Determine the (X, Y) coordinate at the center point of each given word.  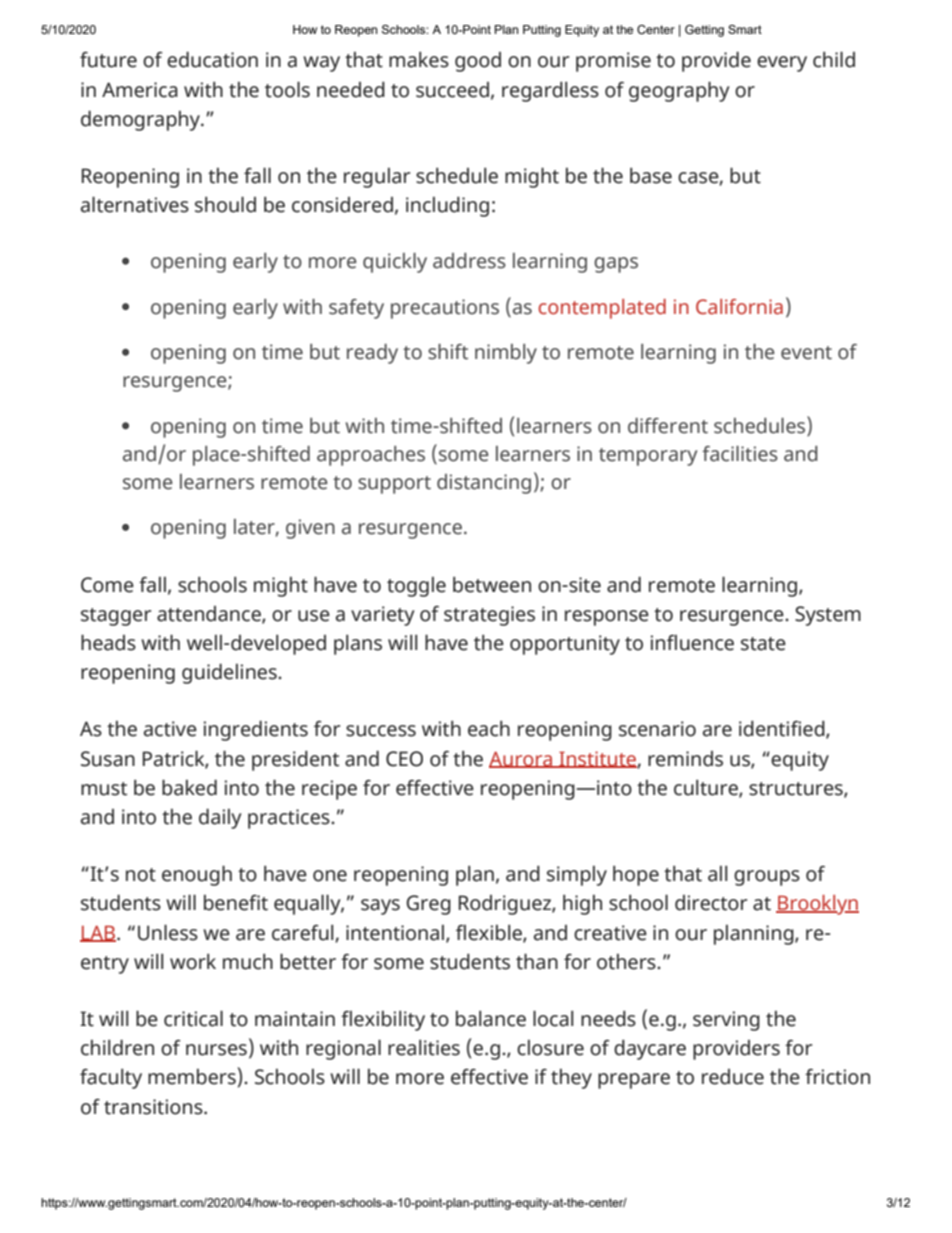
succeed (452, 90)
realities (424, 1048)
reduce (733, 1077)
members (192, 1077)
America (140, 90)
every (782, 64)
